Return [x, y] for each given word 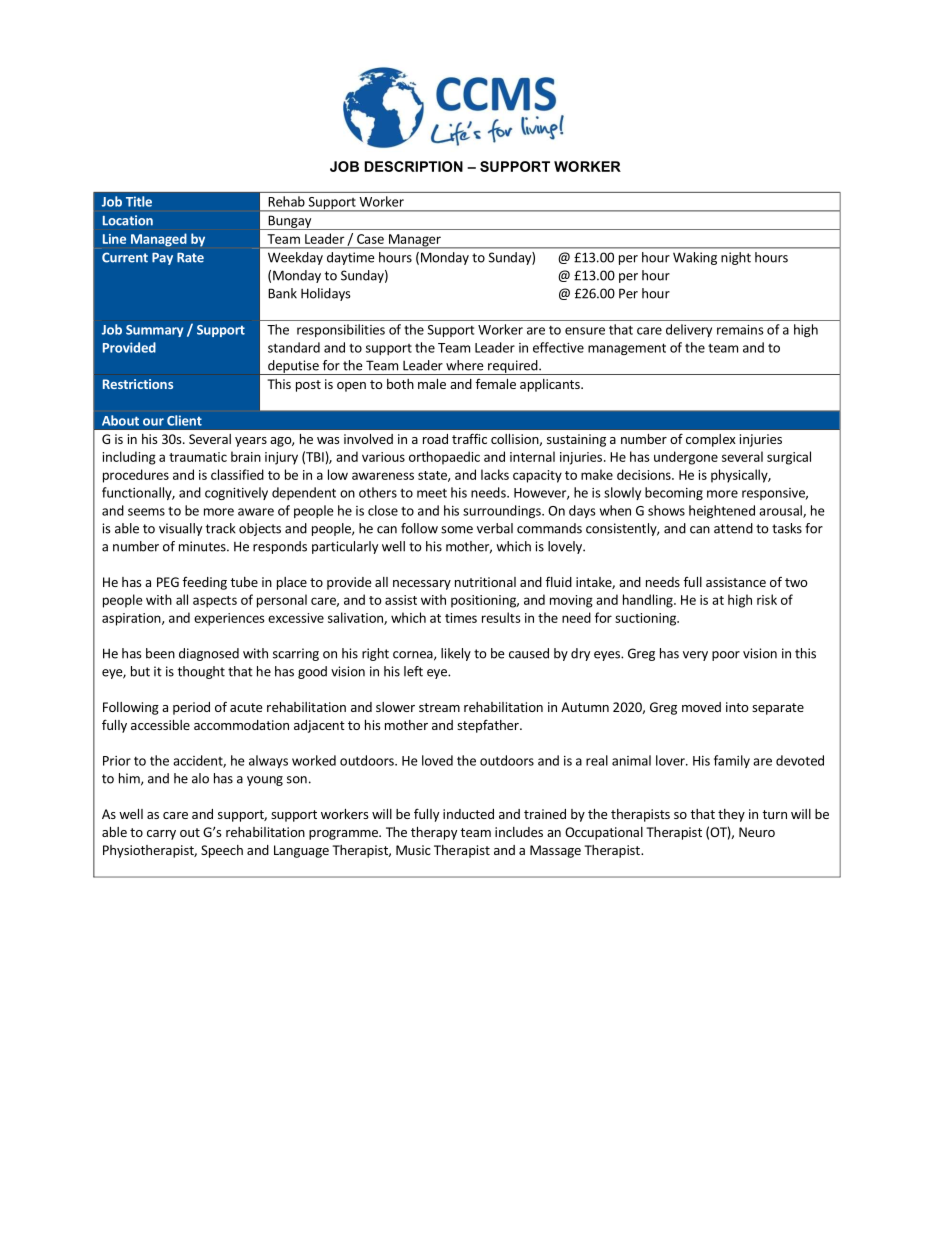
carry [161, 835]
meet [432, 493]
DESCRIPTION [413, 166]
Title [139, 201]
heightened [722, 511]
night [736, 258]
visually [180, 529]
